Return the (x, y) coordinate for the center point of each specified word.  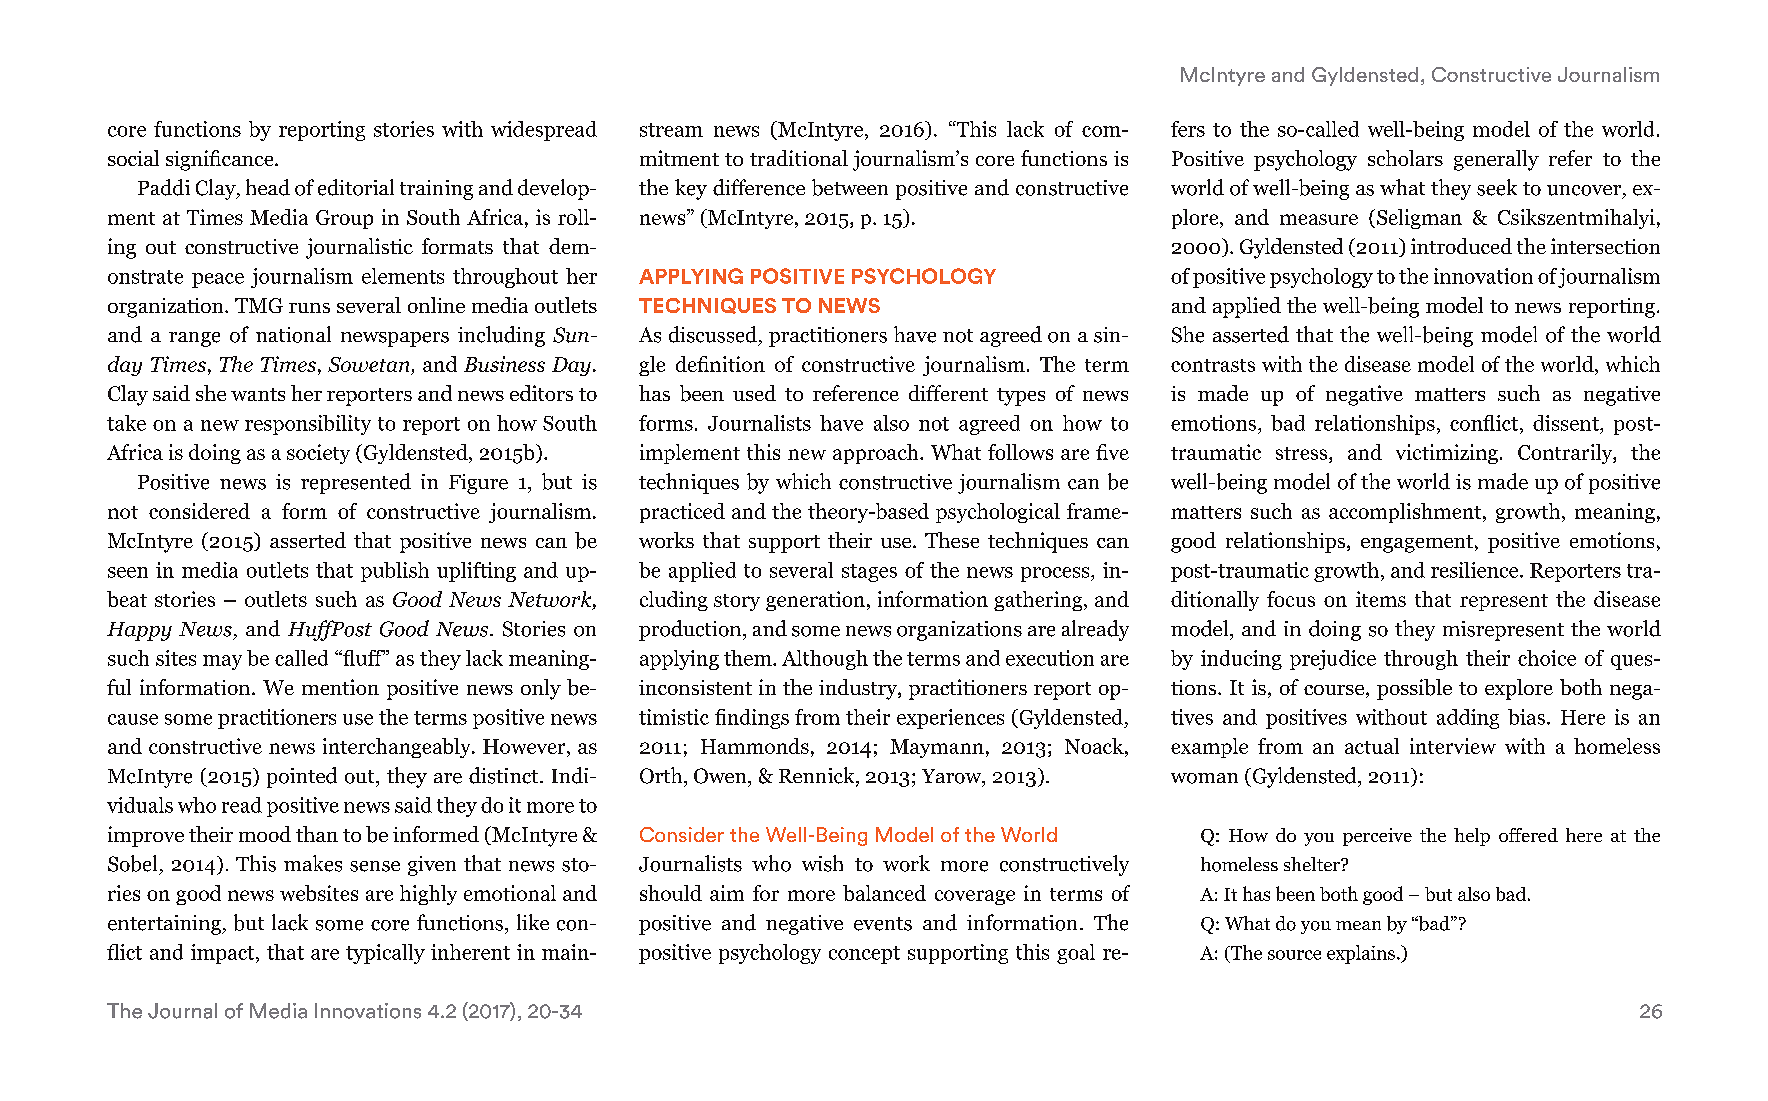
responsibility (308, 425)
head (268, 187)
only (541, 689)
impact (224, 954)
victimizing (1447, 454)
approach (877, 454)
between (850, 187)
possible (1414, 689)
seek (1497, 187)
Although (825, 660)
